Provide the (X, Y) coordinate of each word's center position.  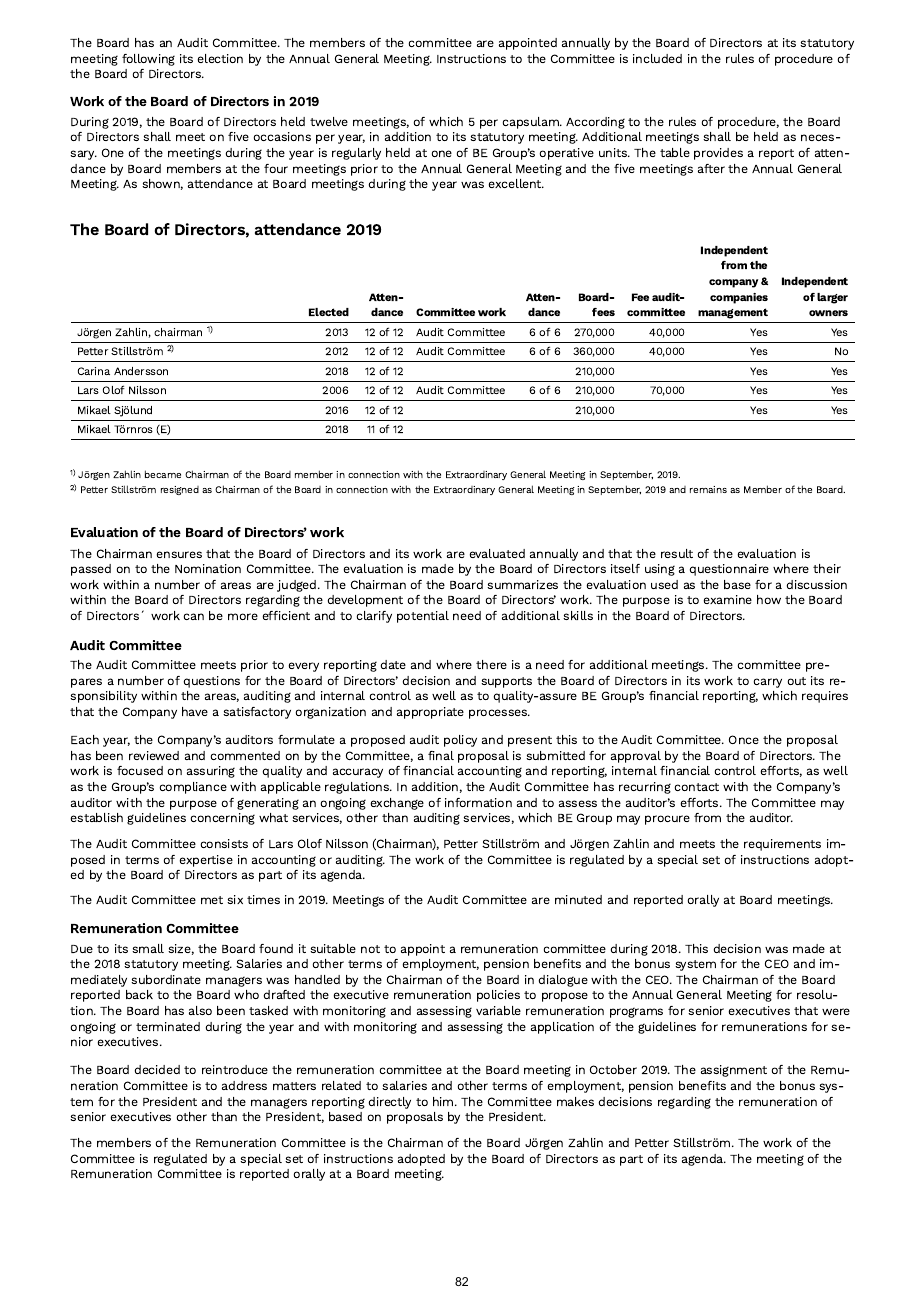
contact (697, 787)
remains (708, 489)
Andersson (141, 371)
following (148, 60)
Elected (329, 312)
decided (157, 1069)
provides (718, 154)
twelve (329, 121)
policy (460, 741)
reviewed (154, 755)
